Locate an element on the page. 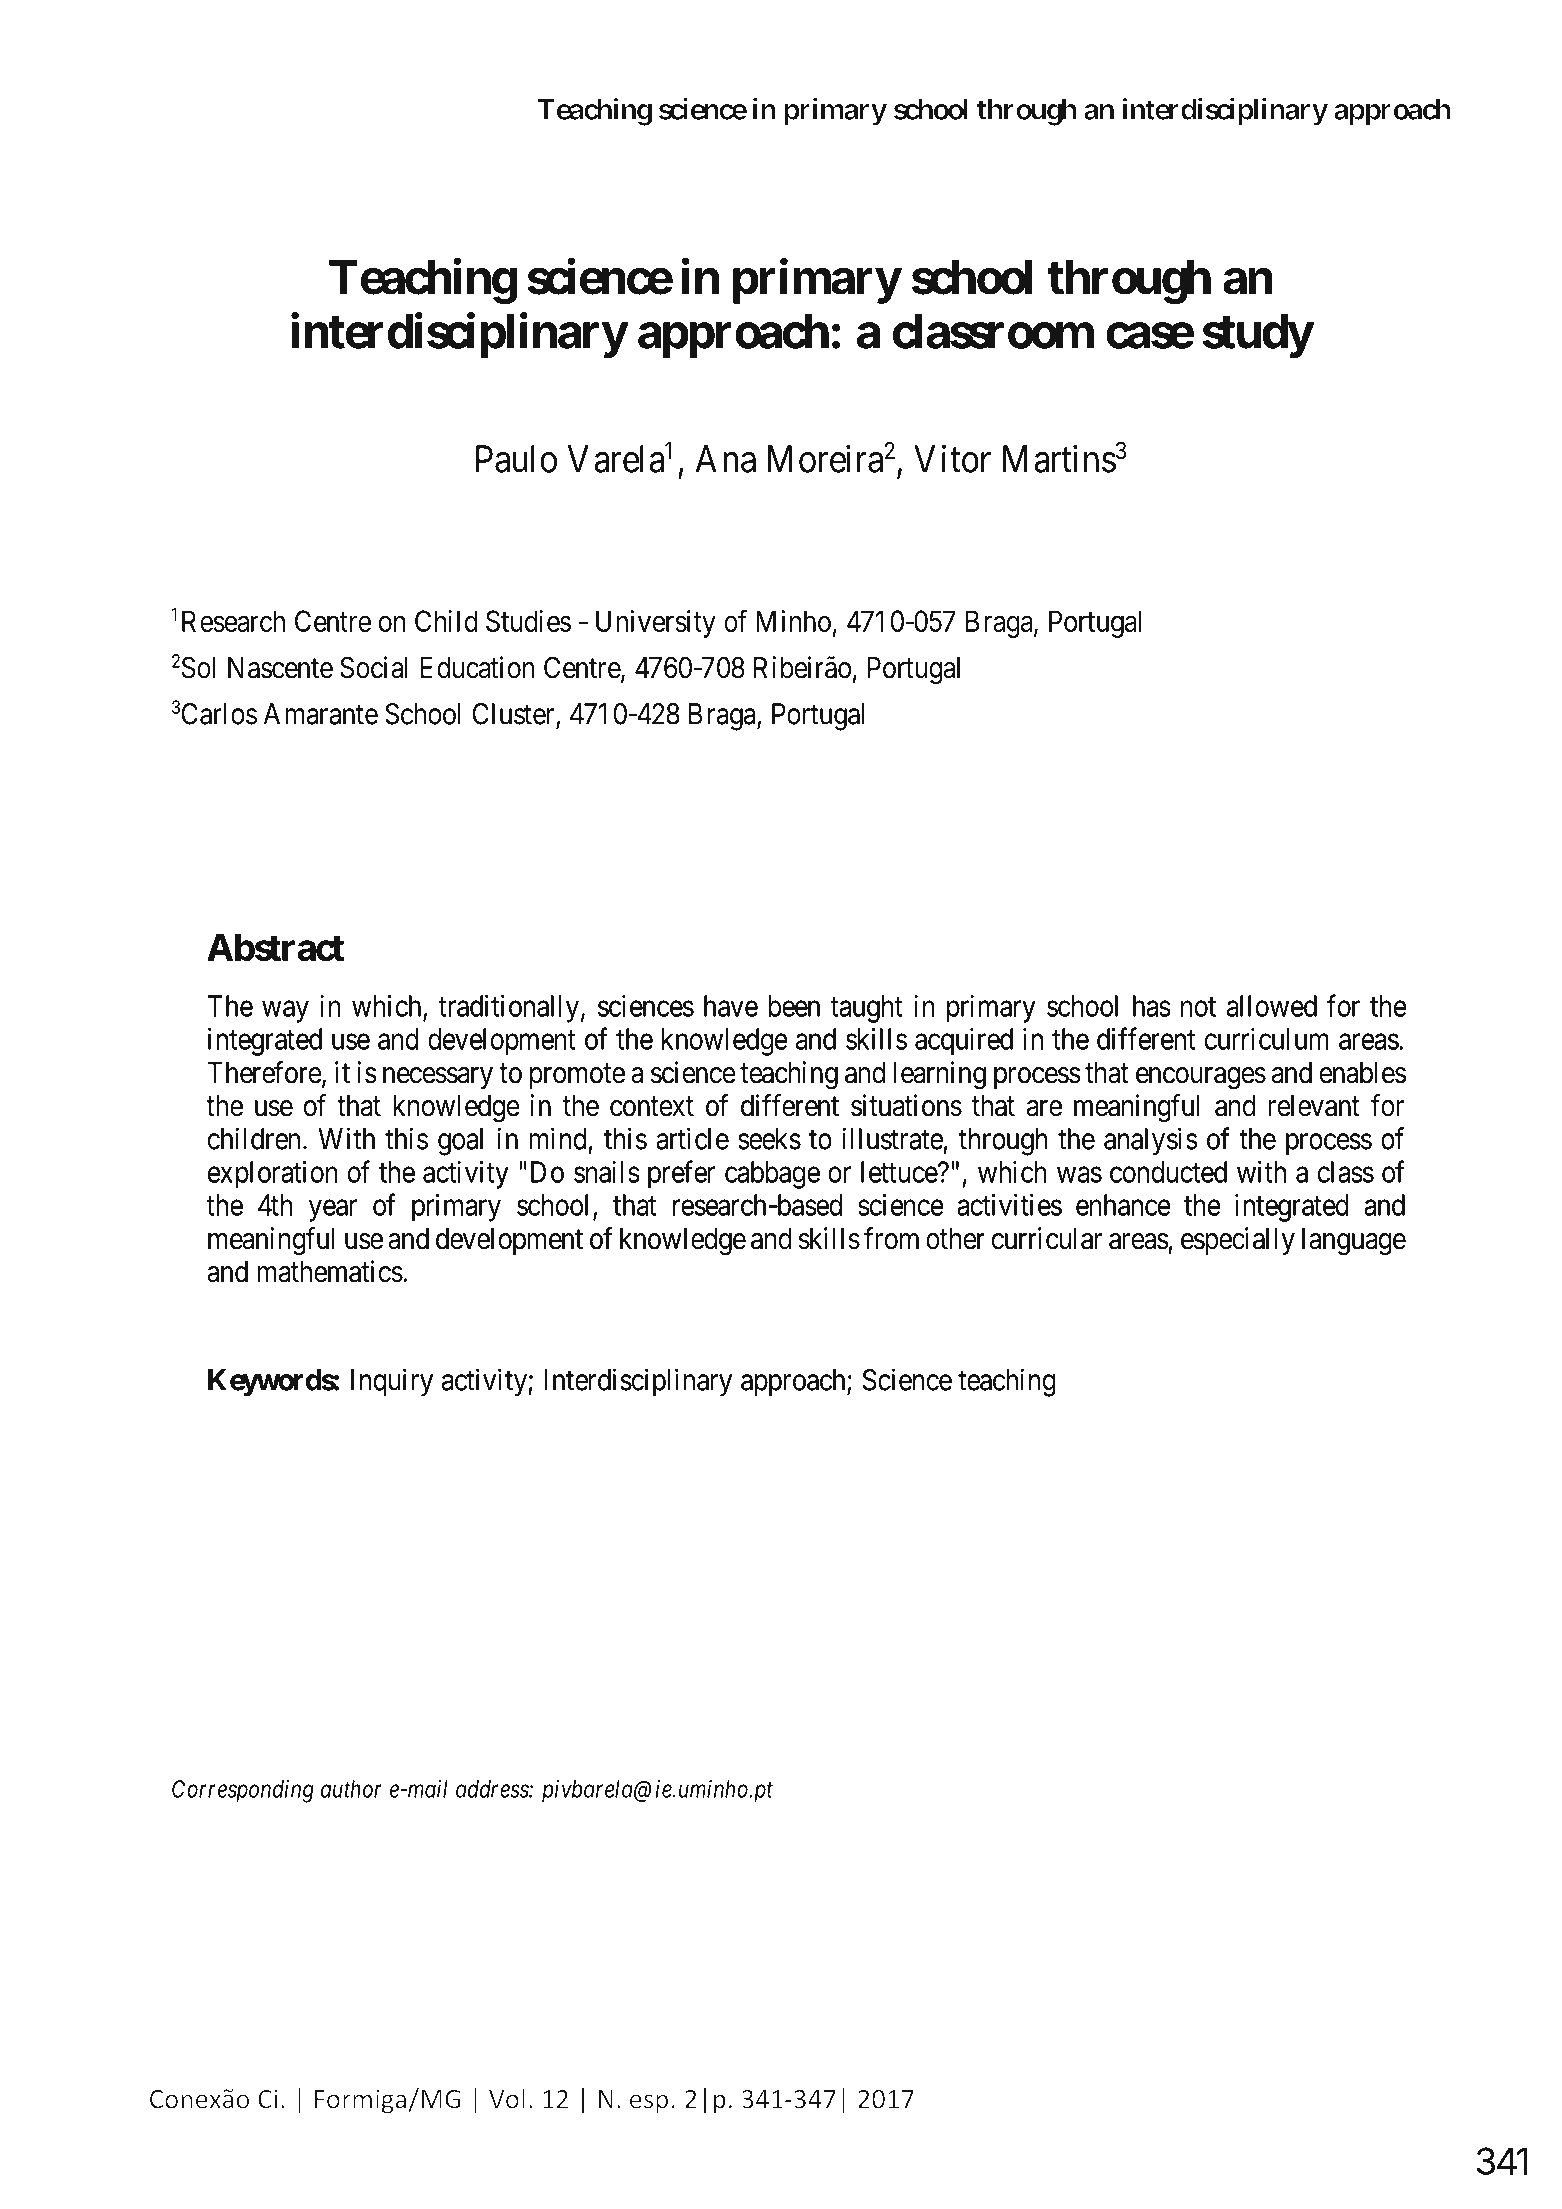 Image resolution: width=1562 pixels, height=2209 pixels. Vol is located at coordinates (507, 2098).
